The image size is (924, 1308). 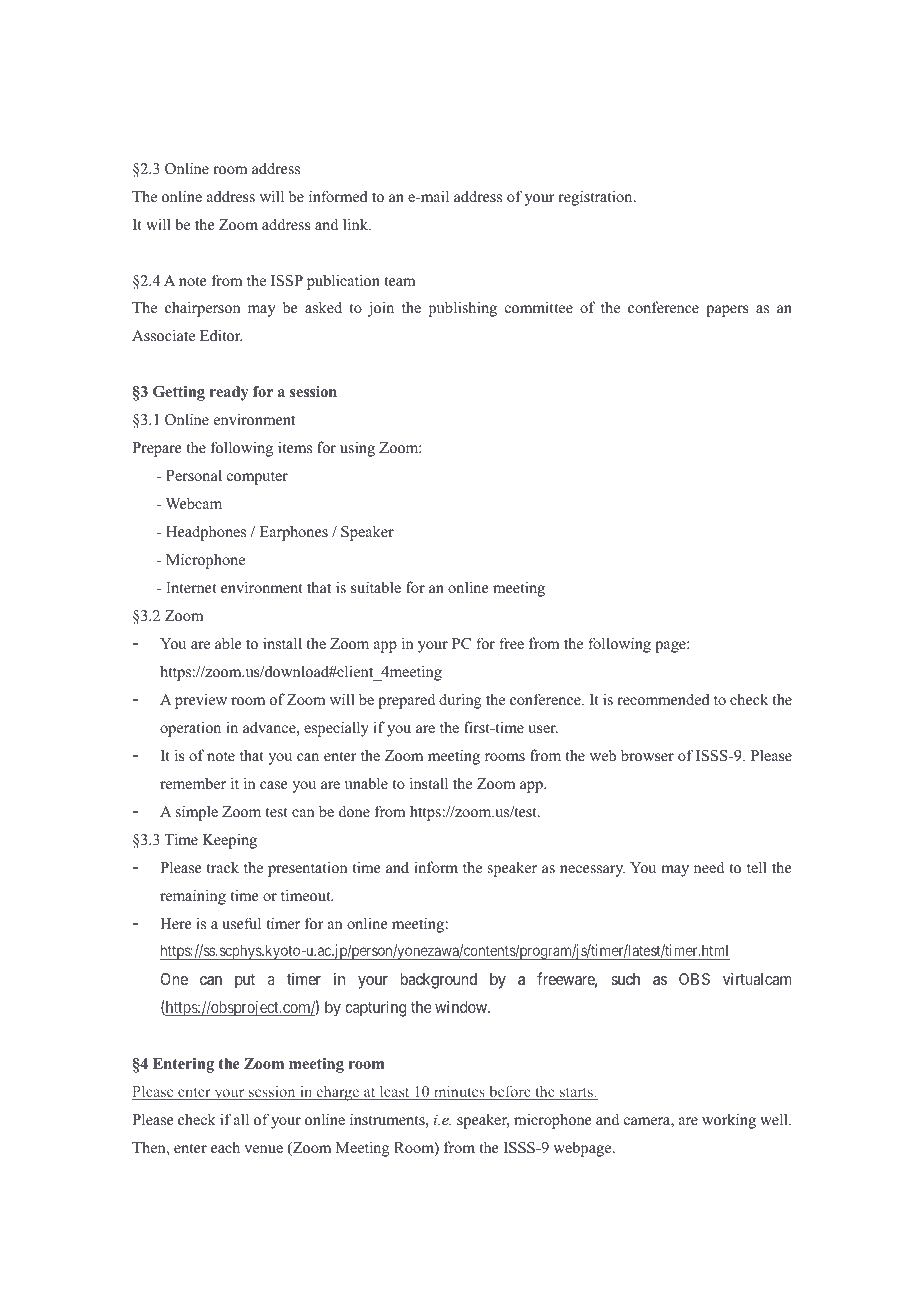 I want to click on preview, so click(x=201, y=701).
